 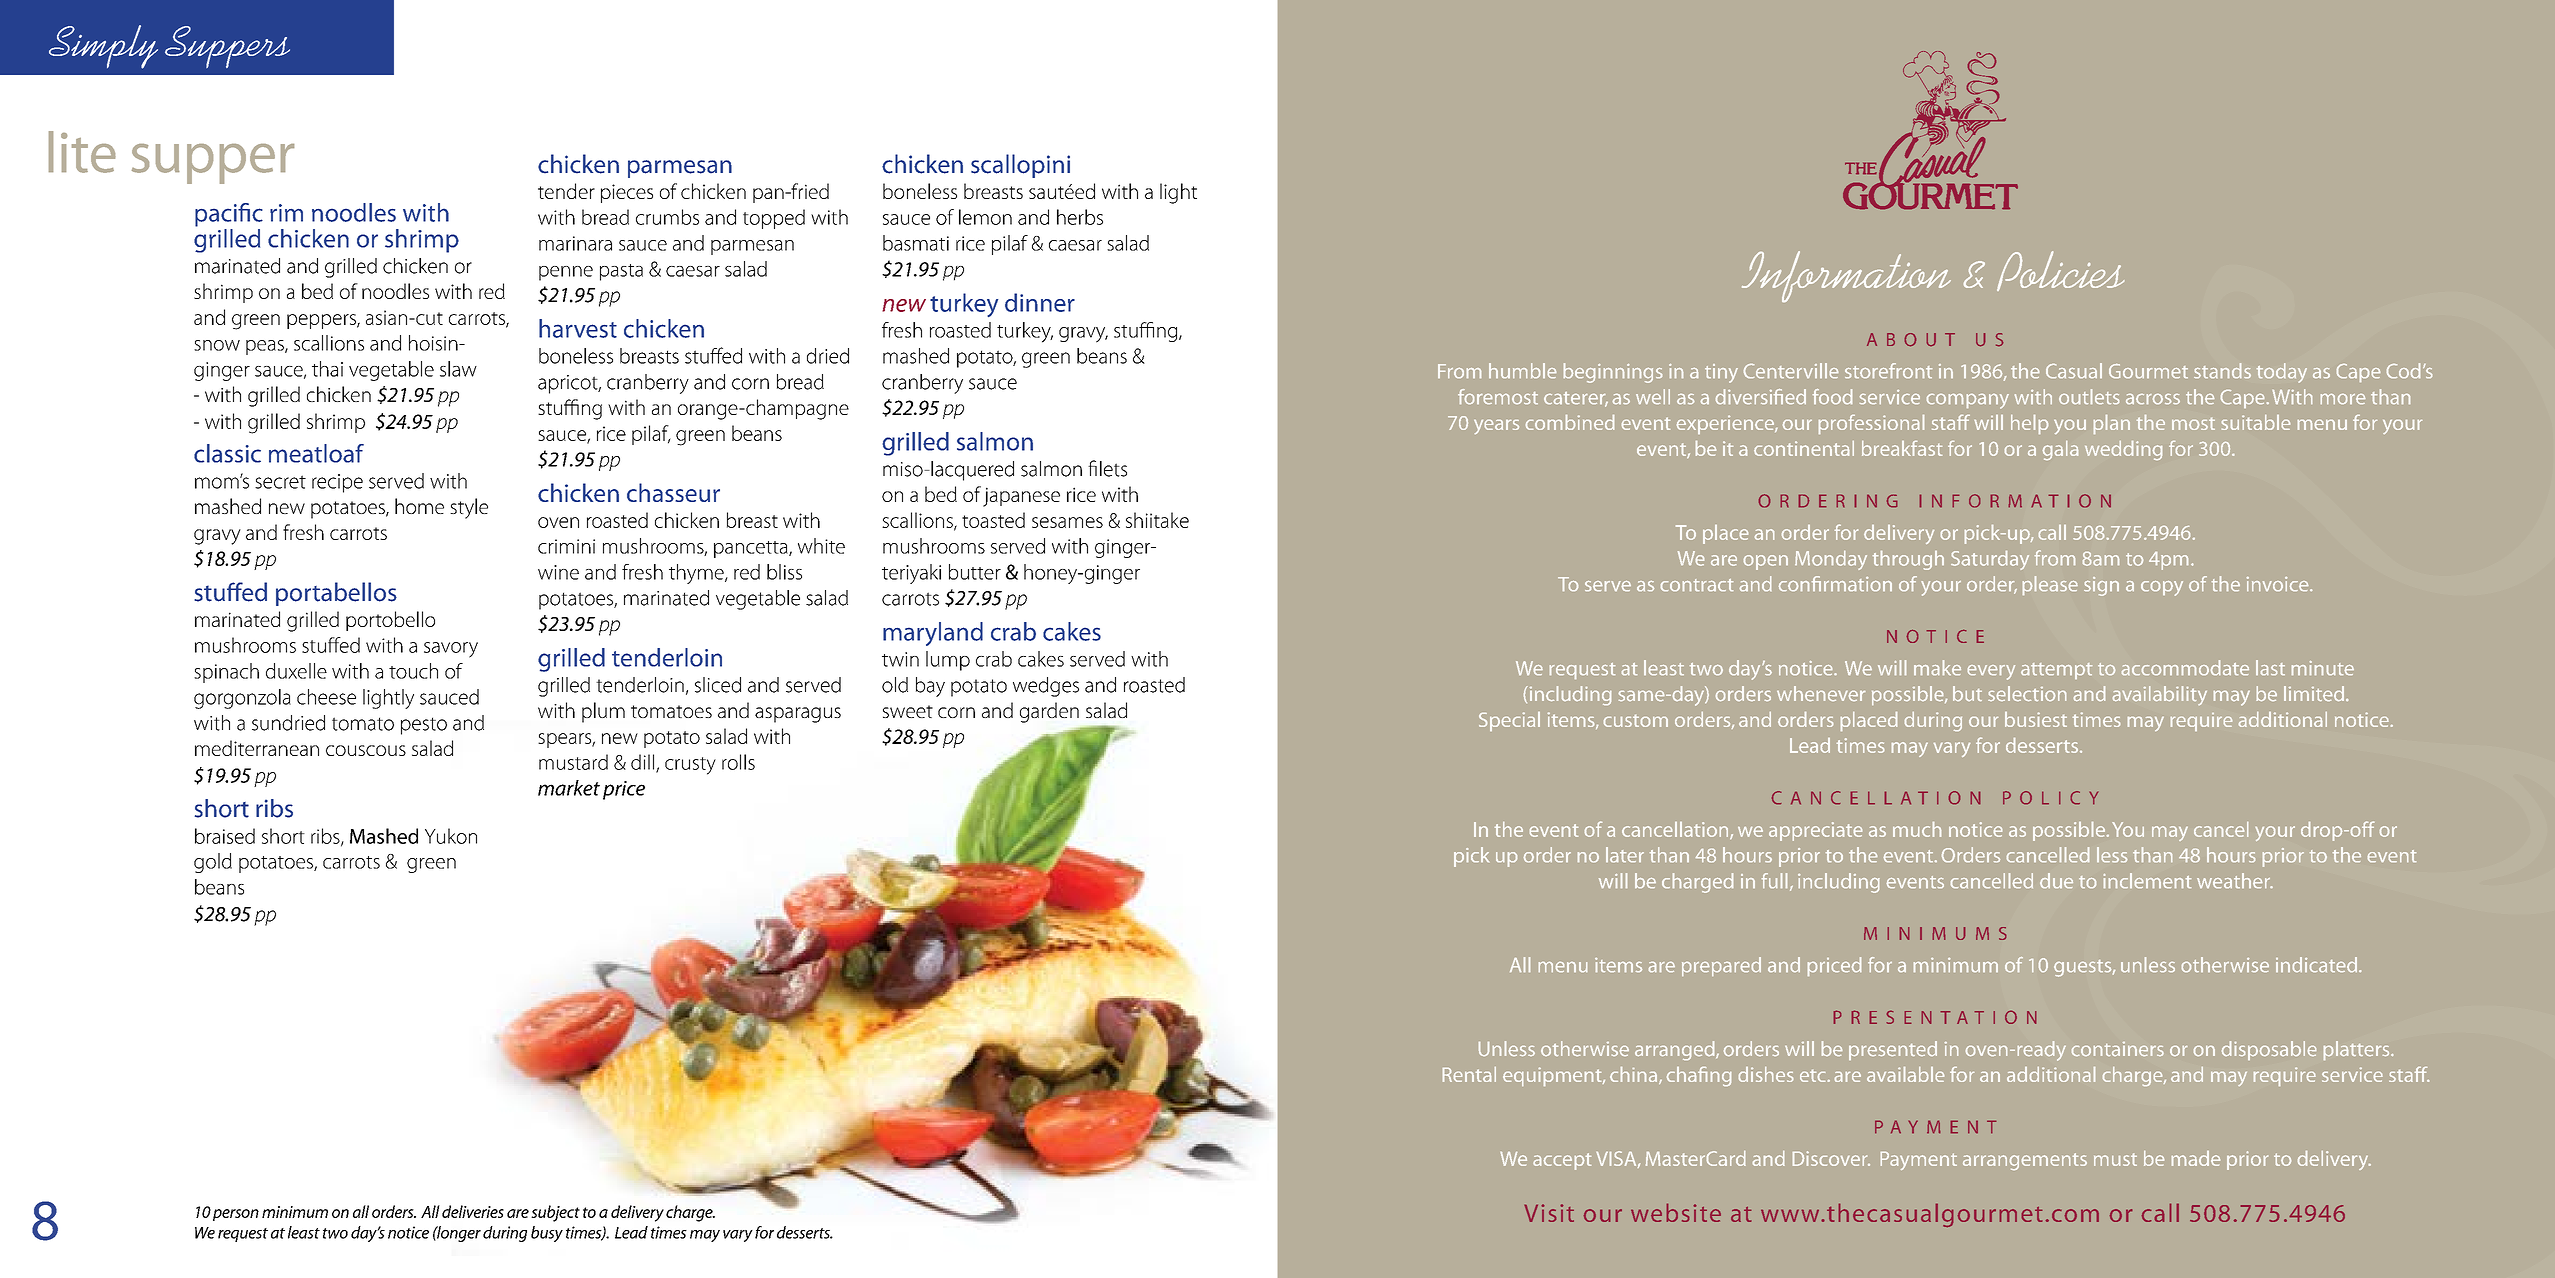 I want to click on Policies, so click(x=2061, y=271).
